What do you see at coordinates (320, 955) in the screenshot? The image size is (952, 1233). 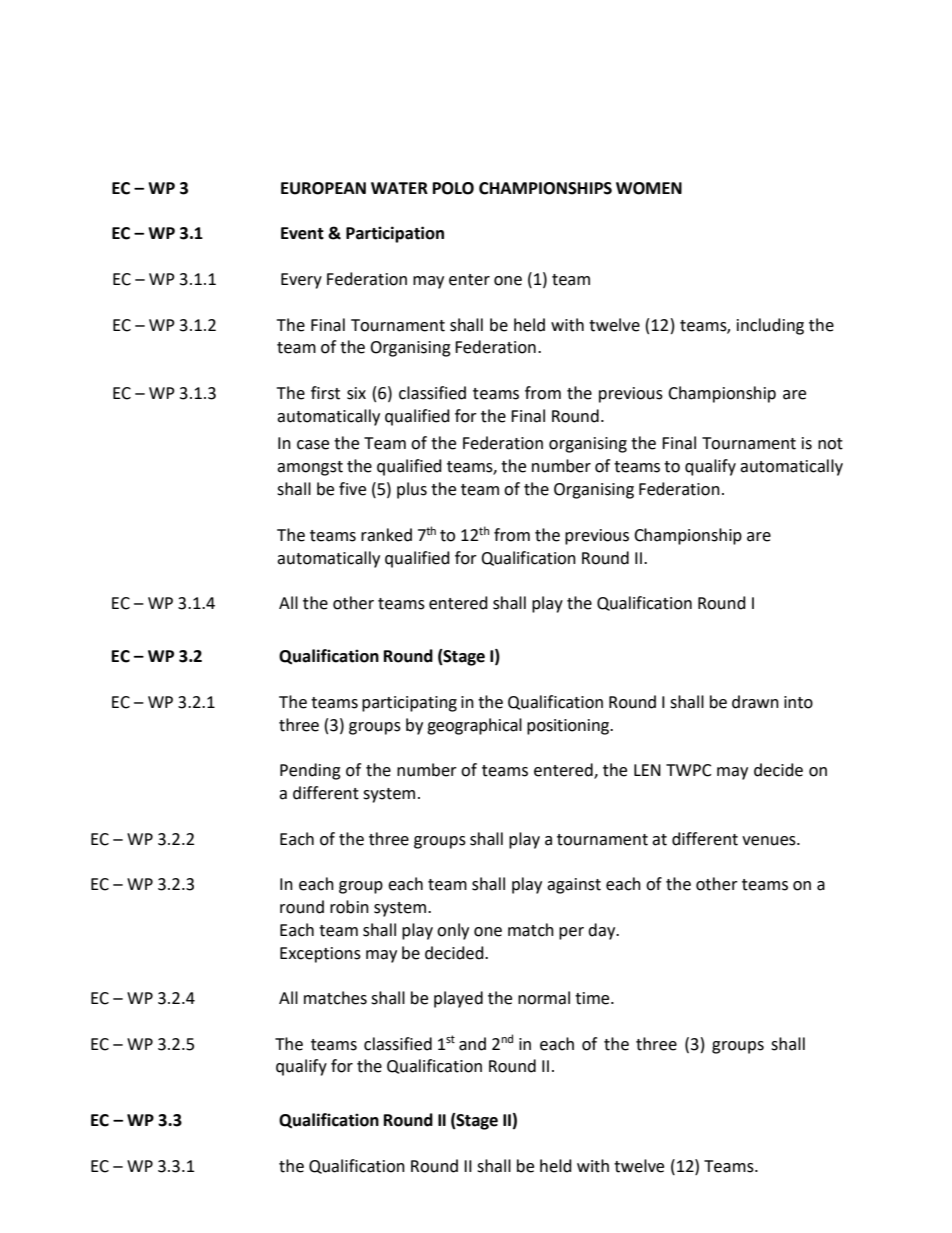 I see `Exceptions` at bounding box center [320, 955].
